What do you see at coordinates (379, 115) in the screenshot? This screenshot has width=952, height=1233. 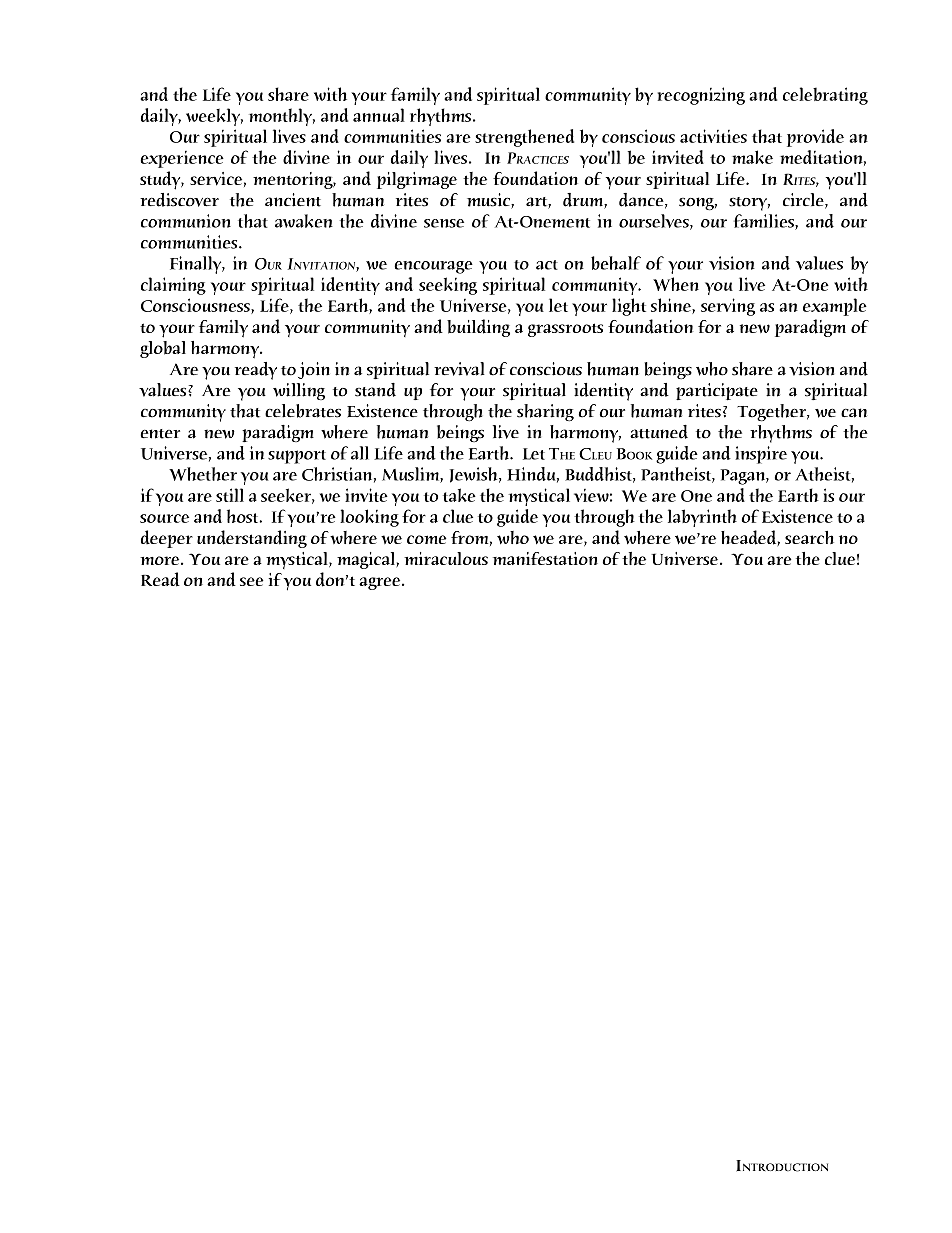 I see `annual` at bounding box center [379, 115].
